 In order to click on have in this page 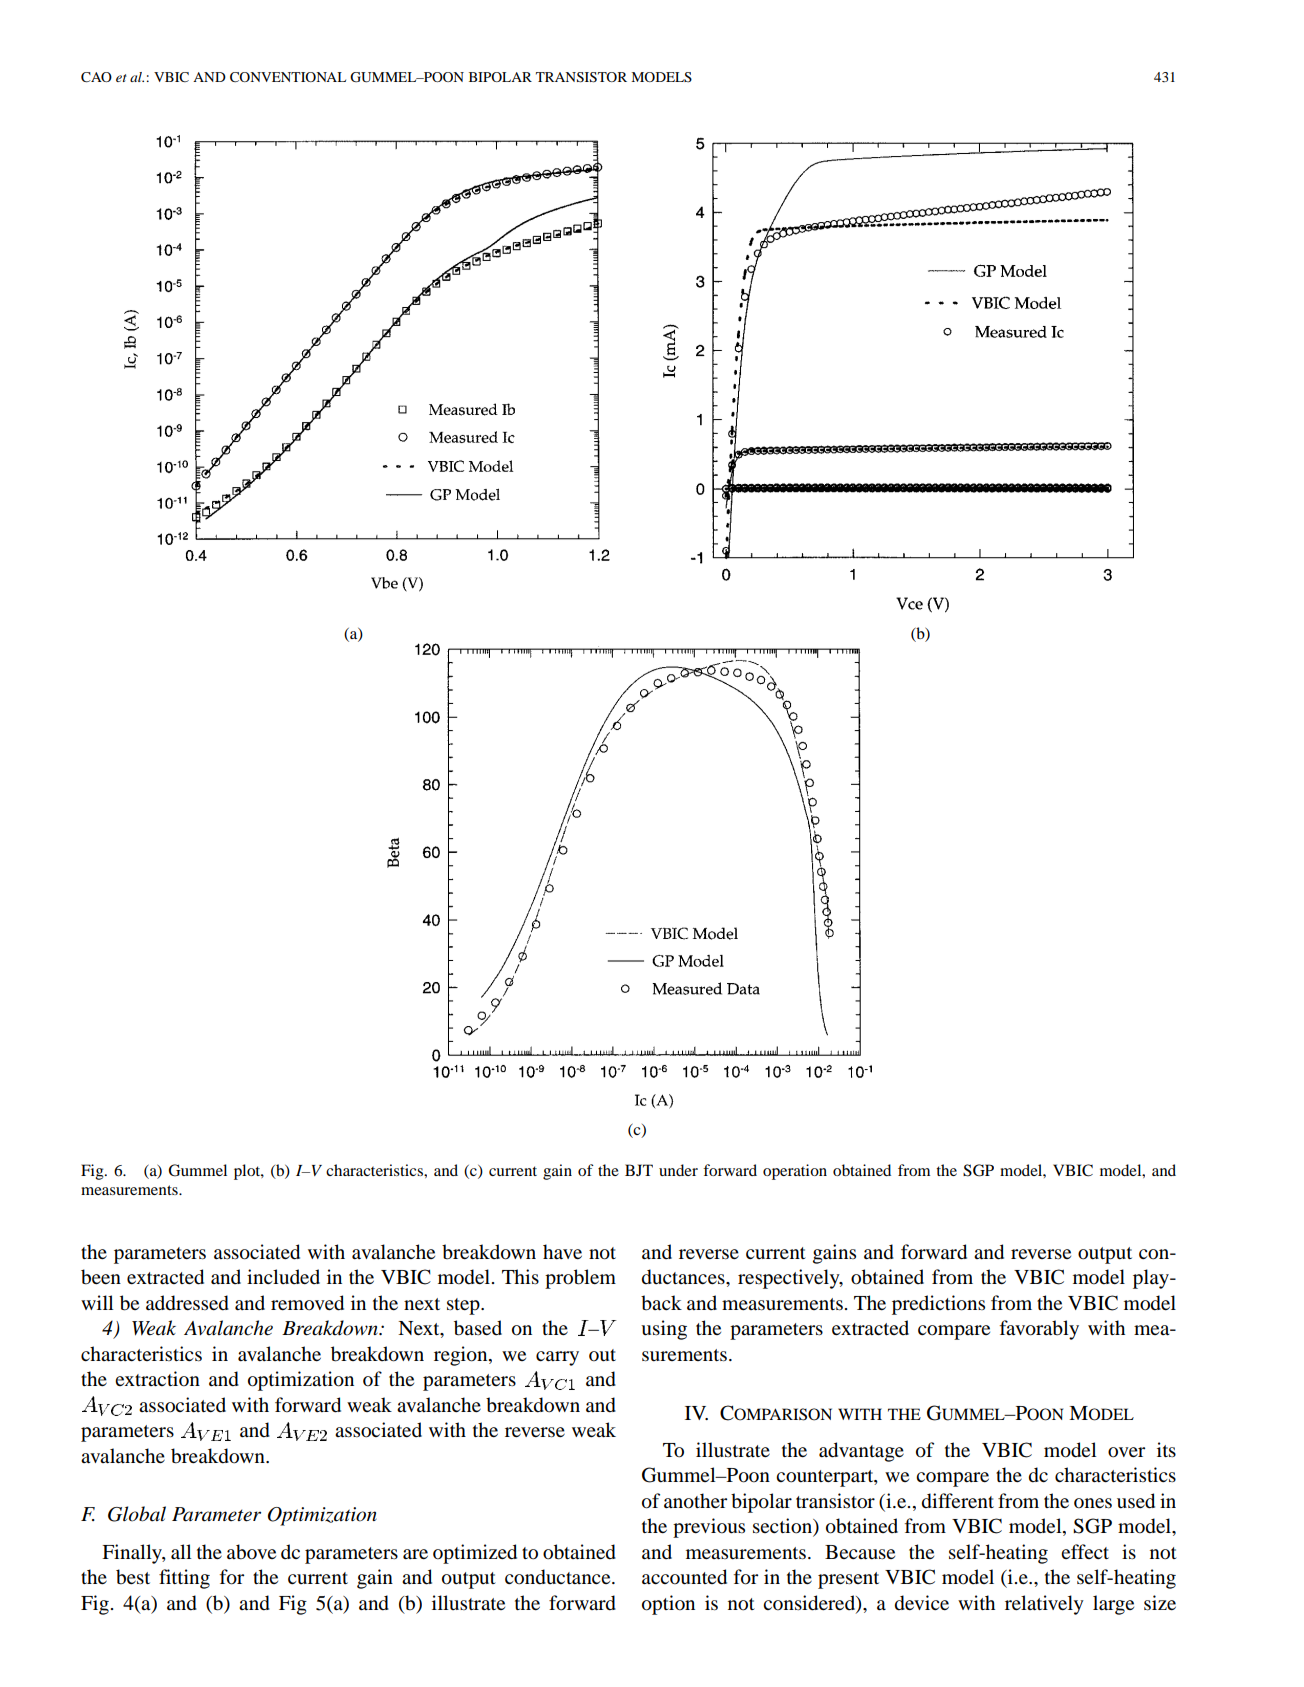, I will do `click(562, 1251)`.
